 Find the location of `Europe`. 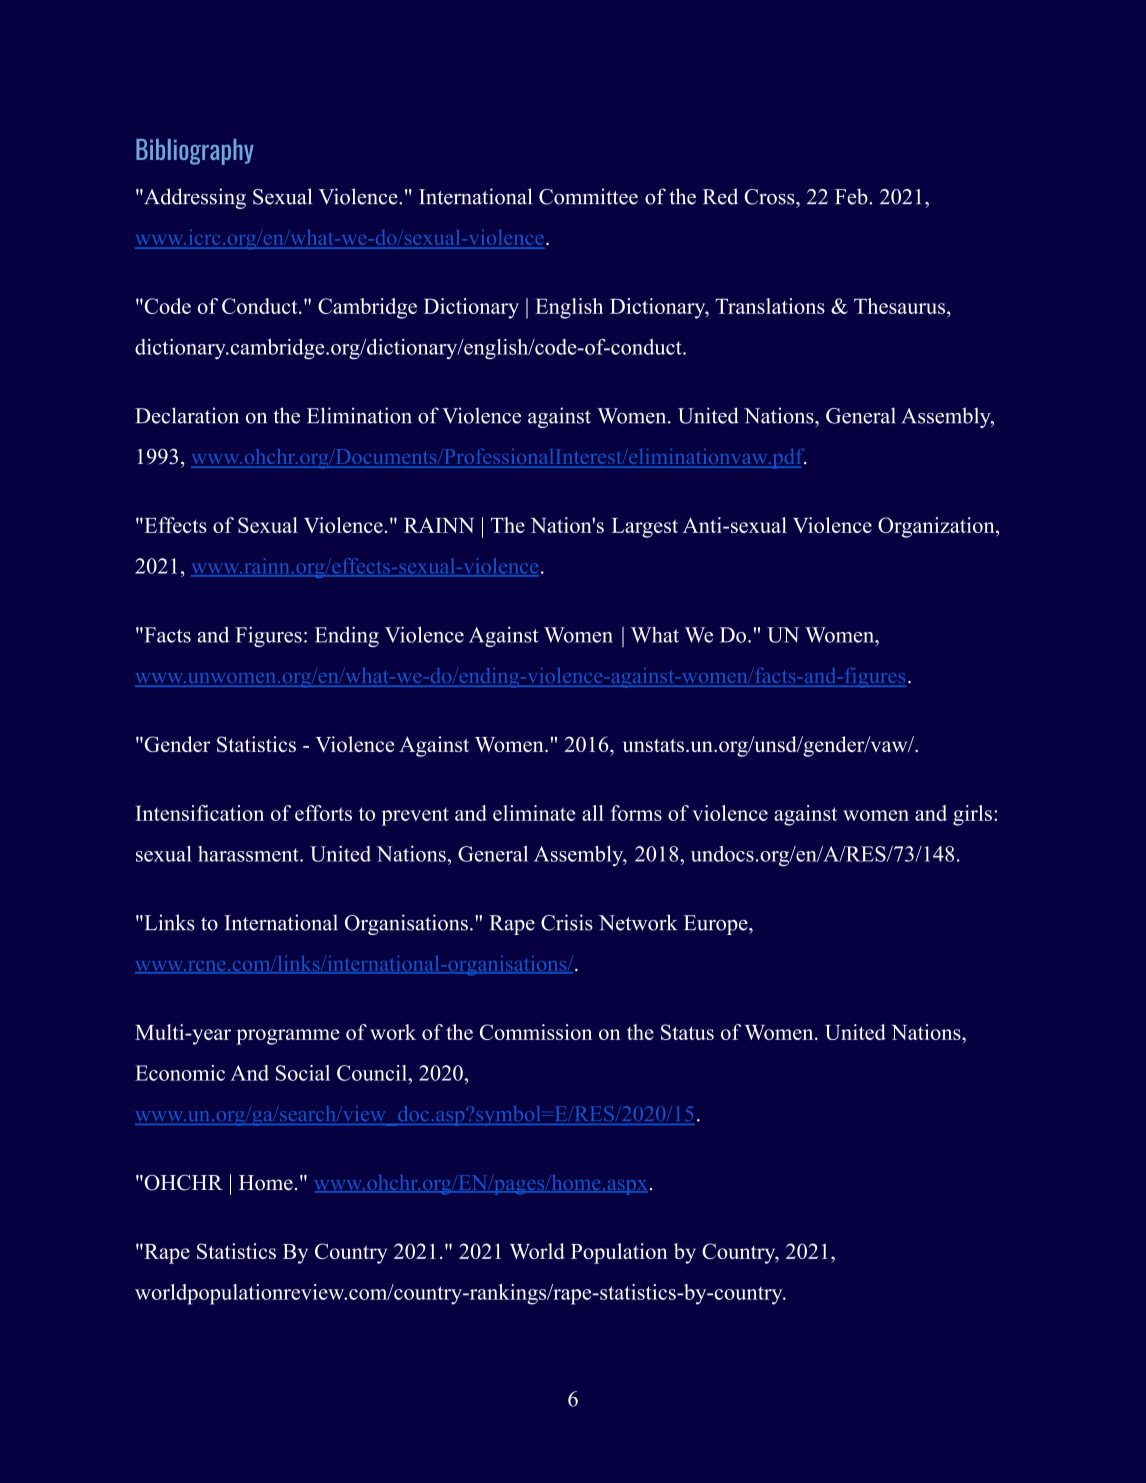

Europe is located at coordinates (717, 925).
